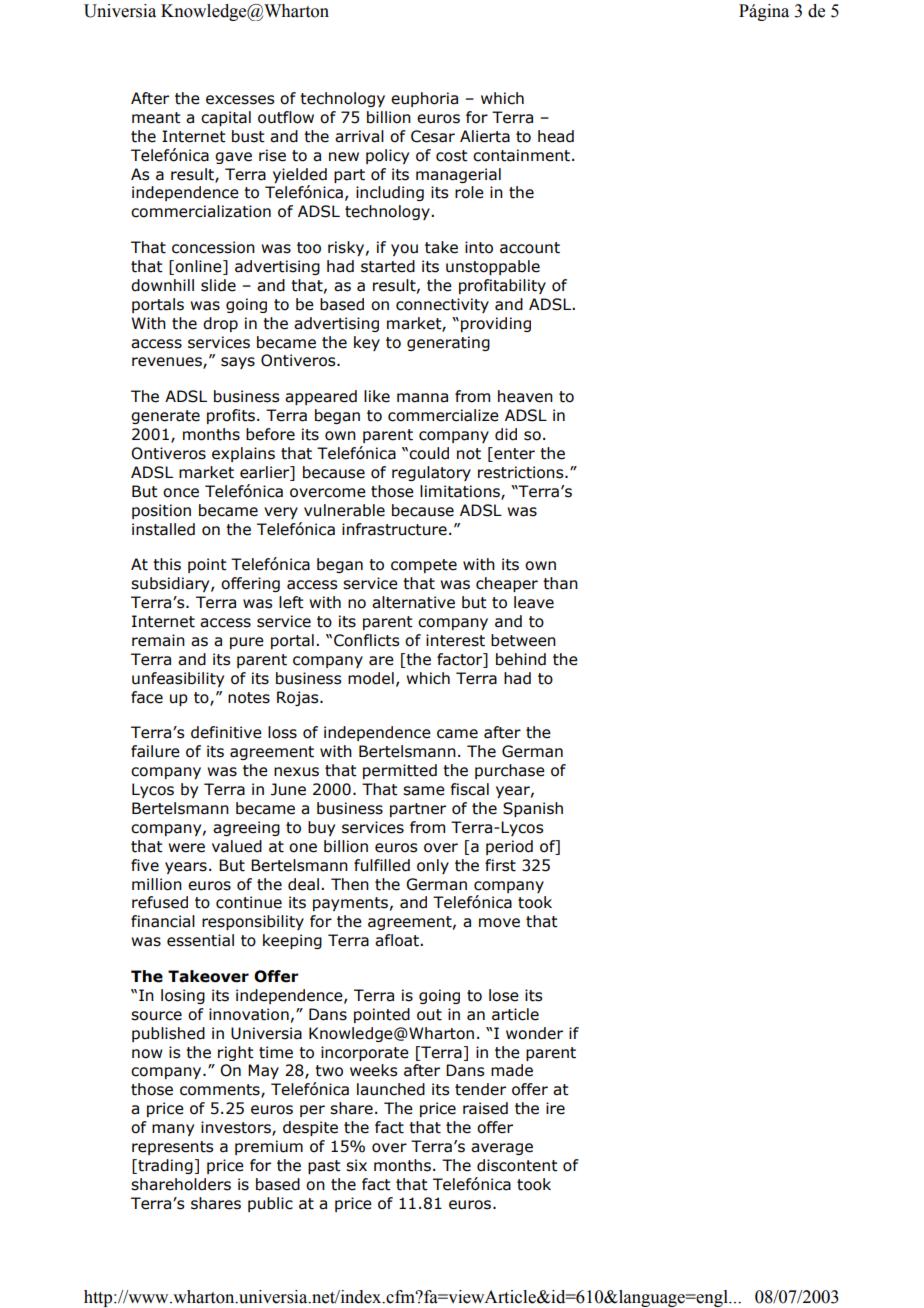 The width and height of the page is (924, 1308). I want to click on capital, so click(226, 118).
